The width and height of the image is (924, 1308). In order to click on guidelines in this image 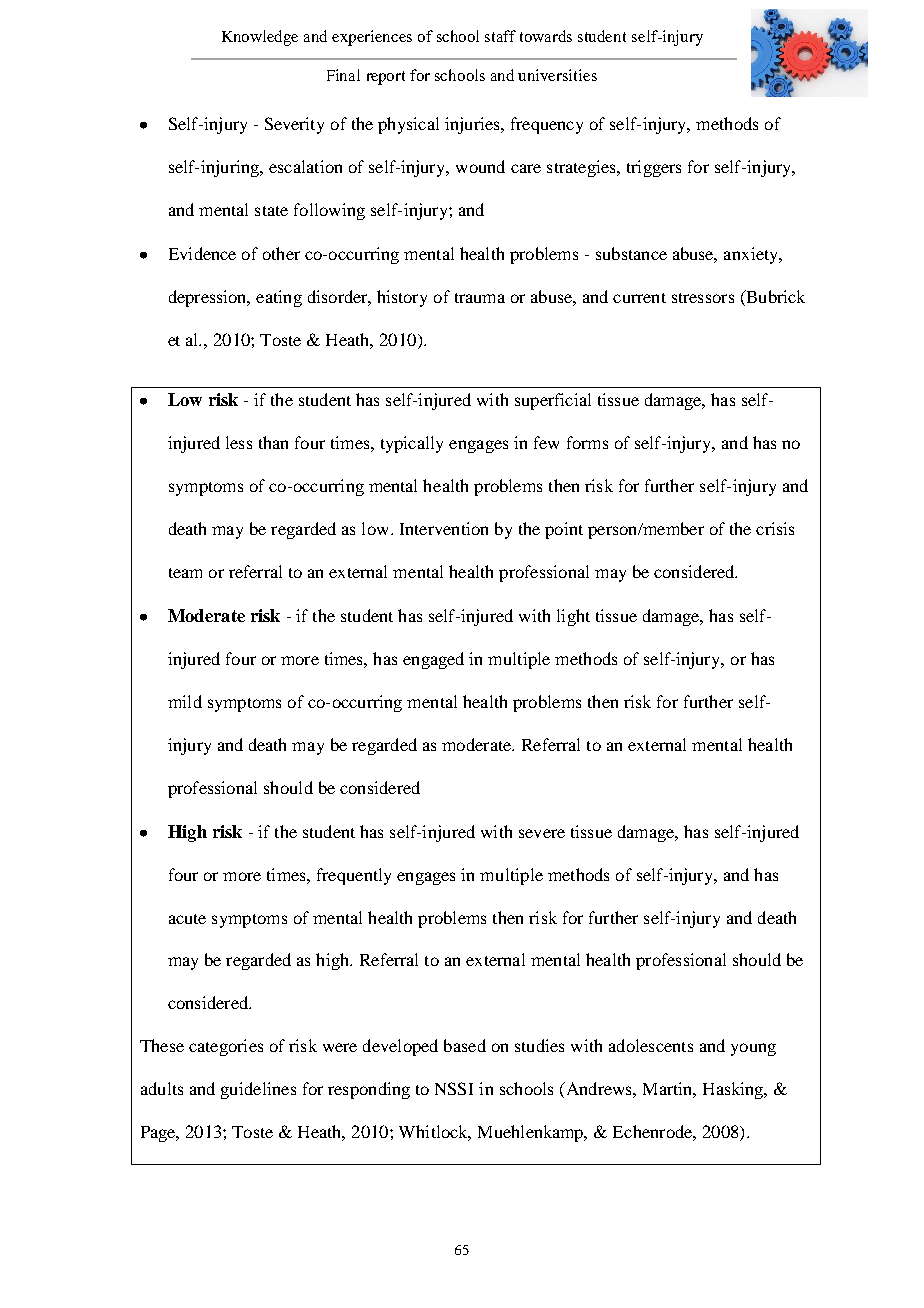, I will do `click(258, 1090)`.
